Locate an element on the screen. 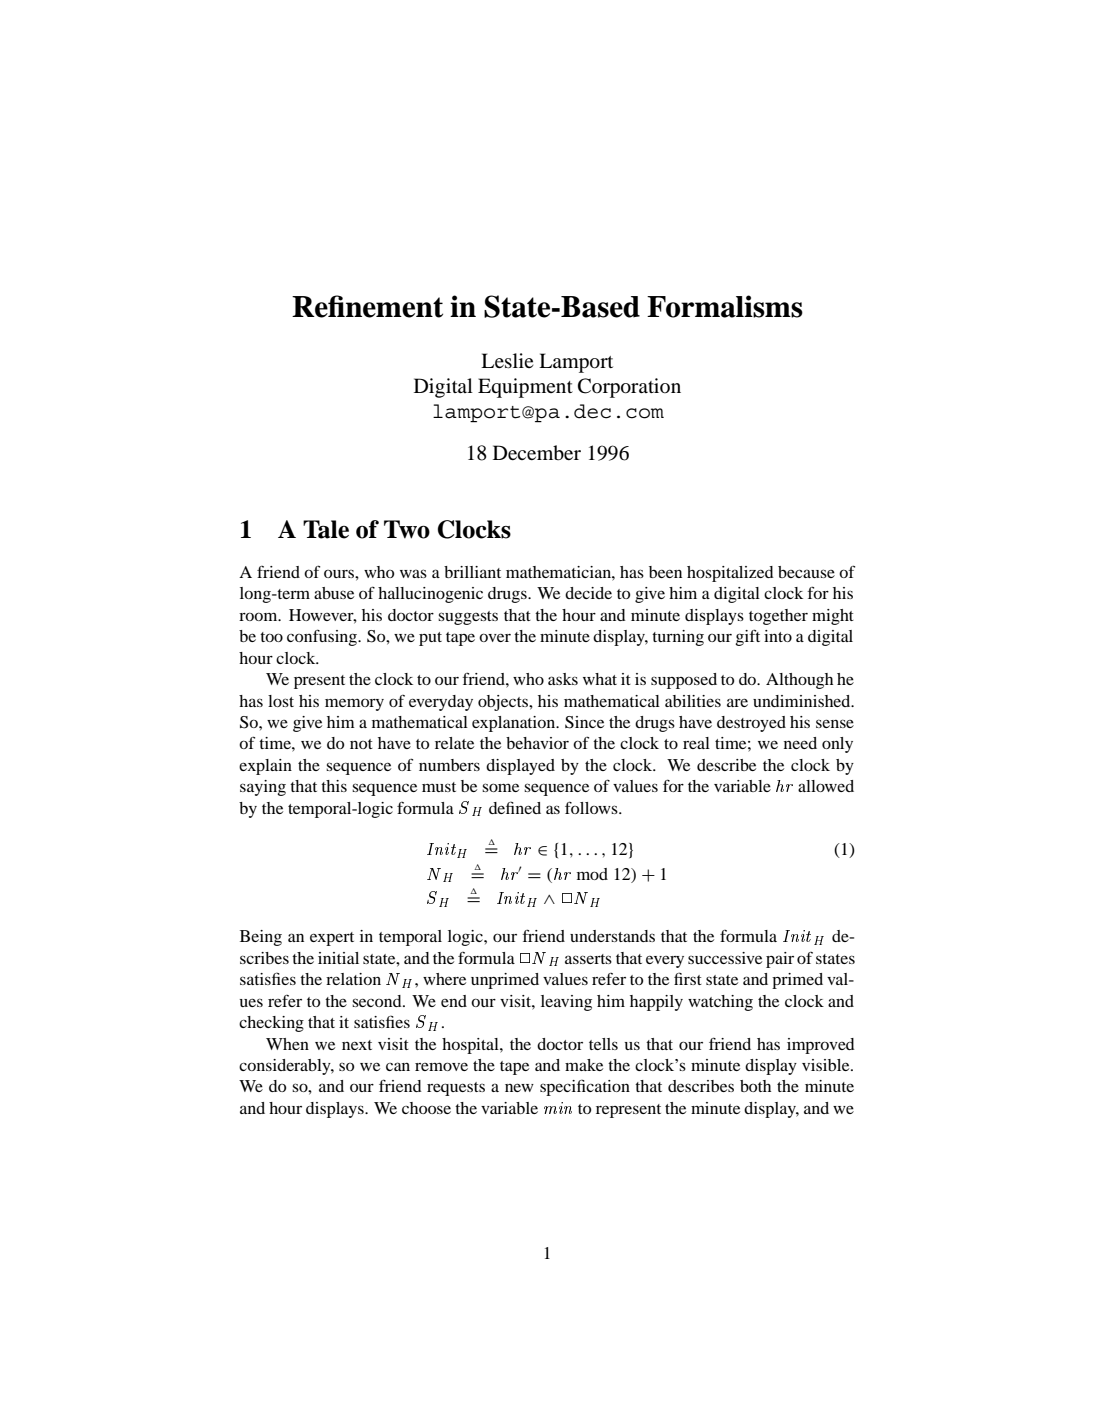 The width and height of the screenshot is (1096, 1419). Corporation is located at coordinates (629, 388).
